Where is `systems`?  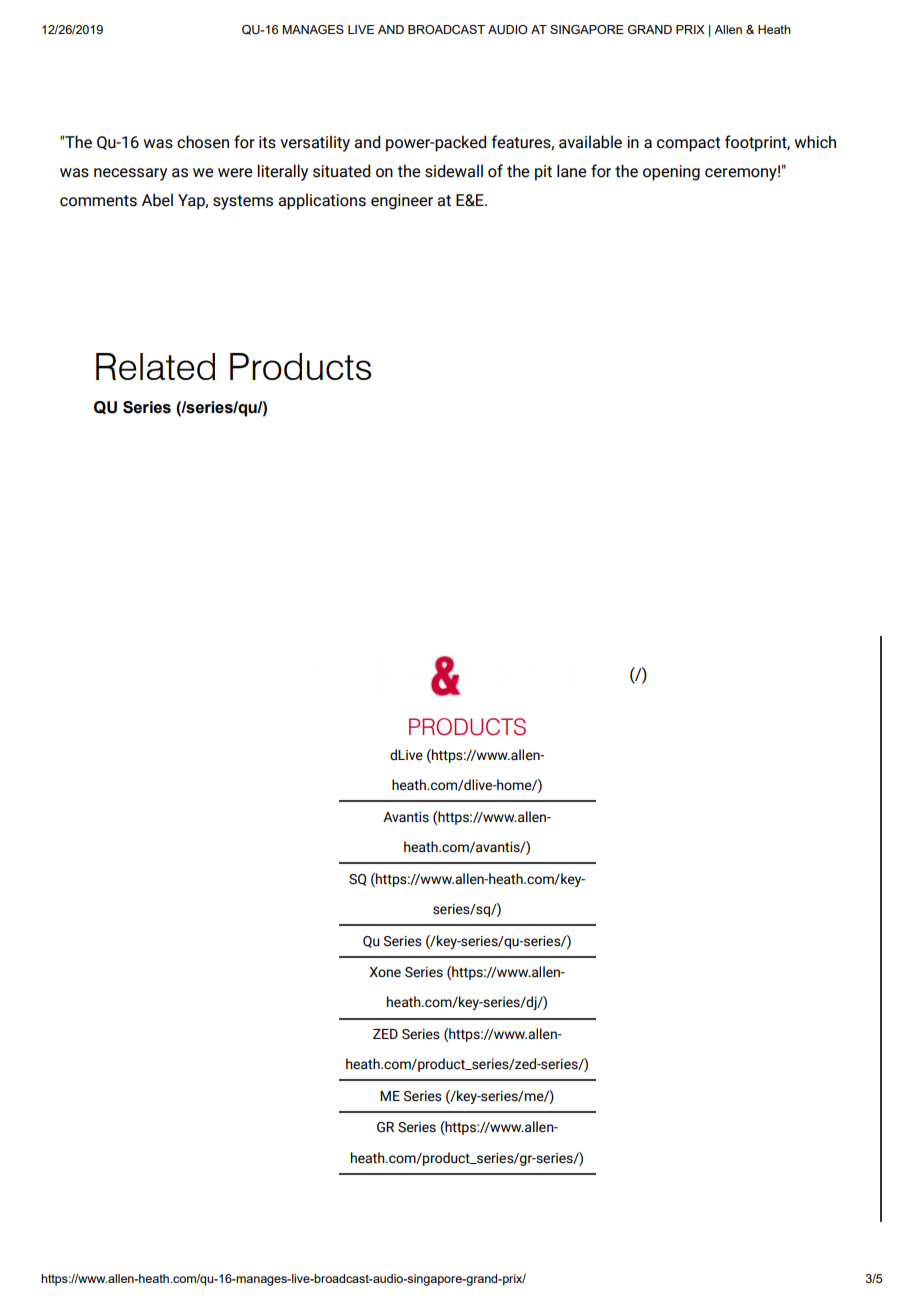
systems is located at coordinates (243, 202).
